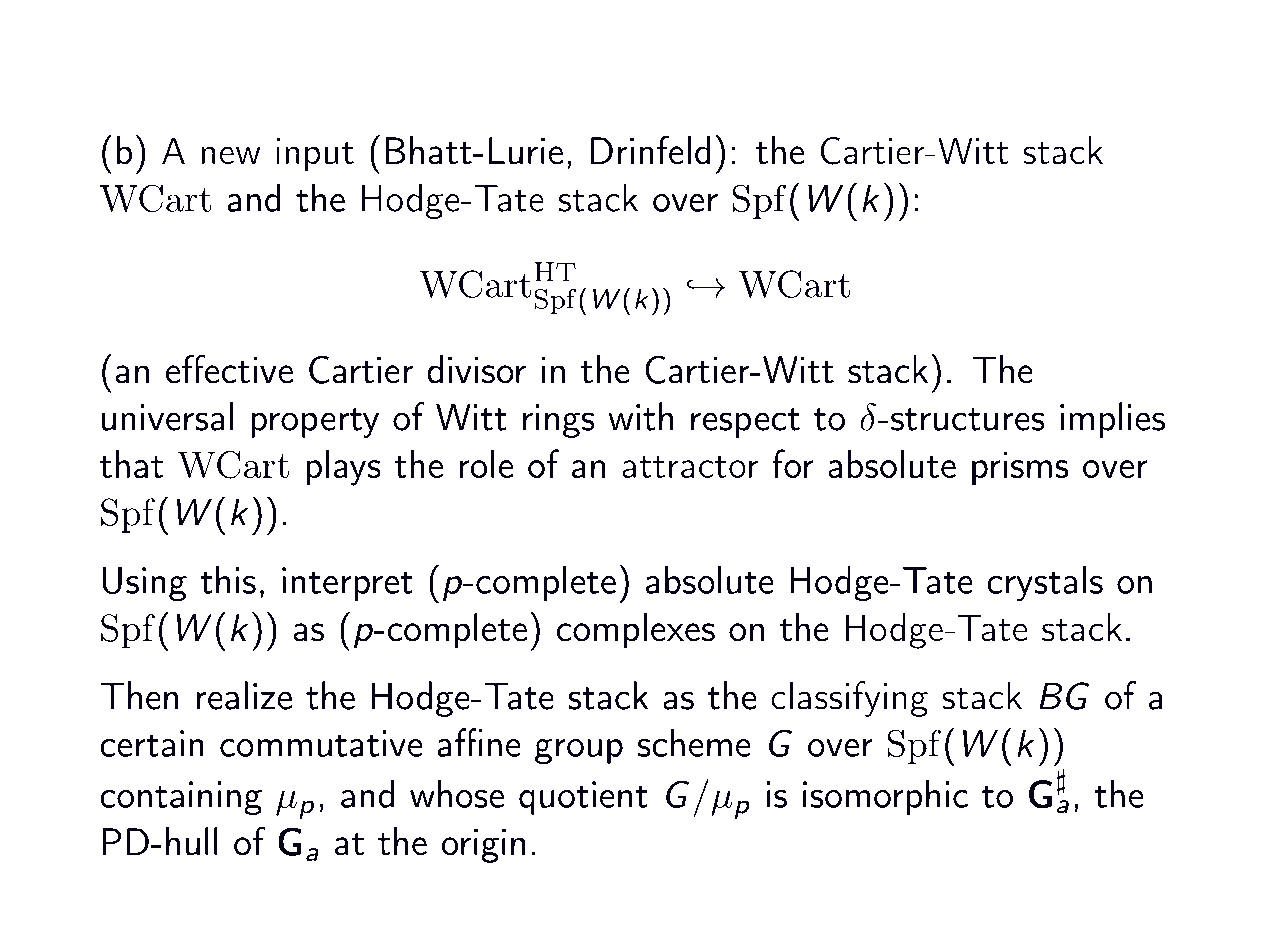  Describe the element at coordinates (343, 468) in the document. I see `plays` at that location.
